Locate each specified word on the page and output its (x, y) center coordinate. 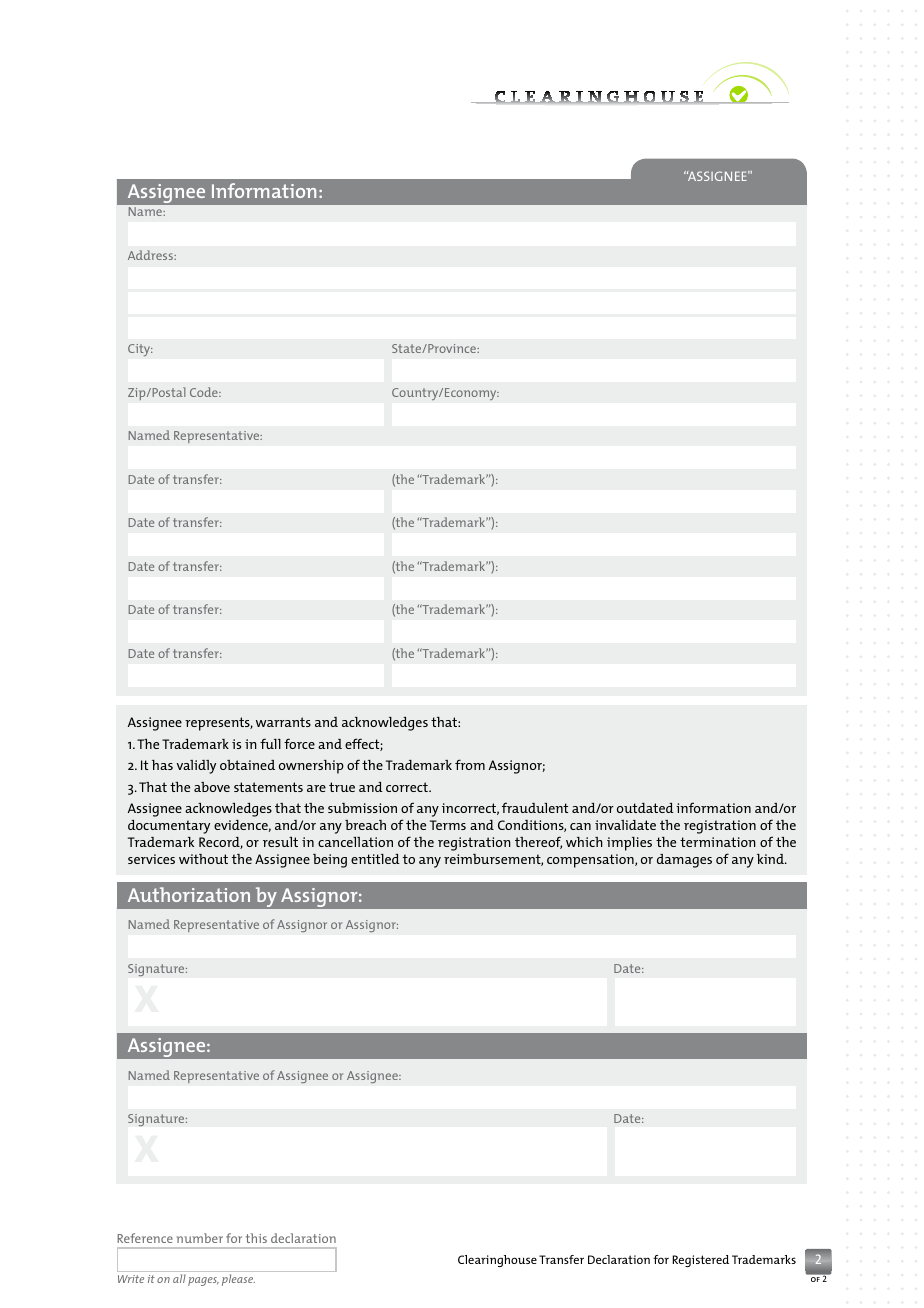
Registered (700, 1261)
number (200, 1238)
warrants (283, 722)
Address (151, 255)
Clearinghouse (497, 1261)
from (470, 764)
